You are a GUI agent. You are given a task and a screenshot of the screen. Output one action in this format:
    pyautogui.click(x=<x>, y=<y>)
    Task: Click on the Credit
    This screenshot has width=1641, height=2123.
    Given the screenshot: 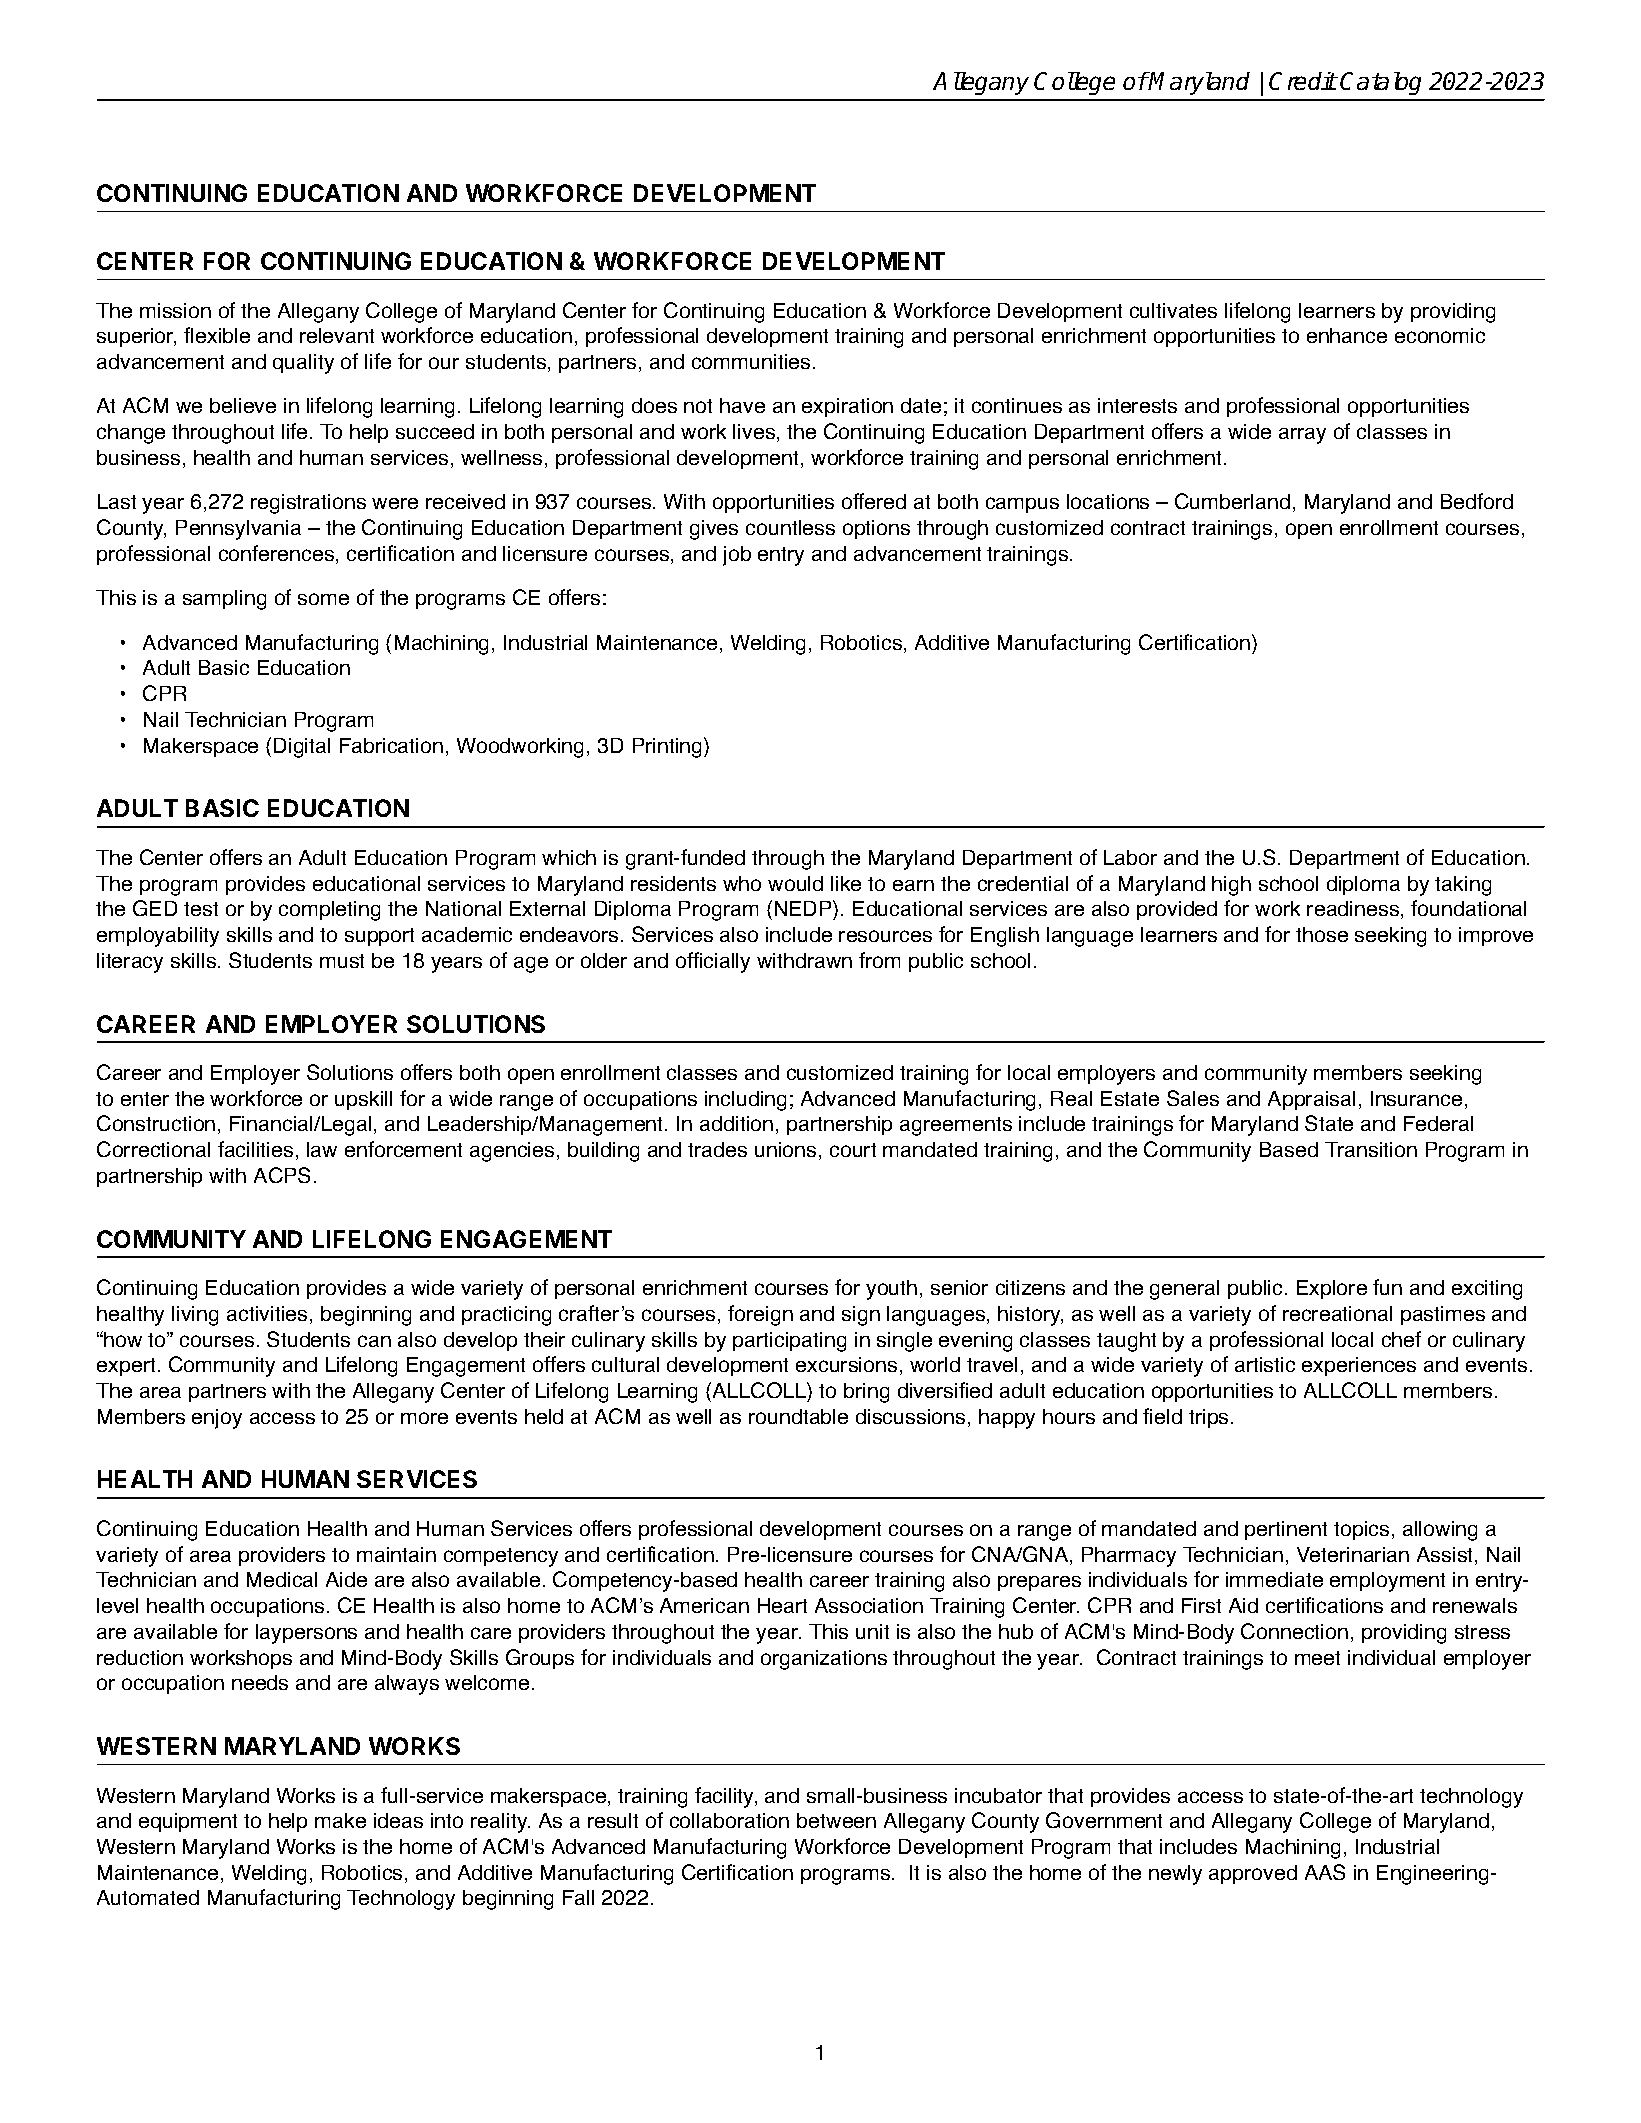 What is the action you would take?
    pyautogui.click(x=1303, y=81)
